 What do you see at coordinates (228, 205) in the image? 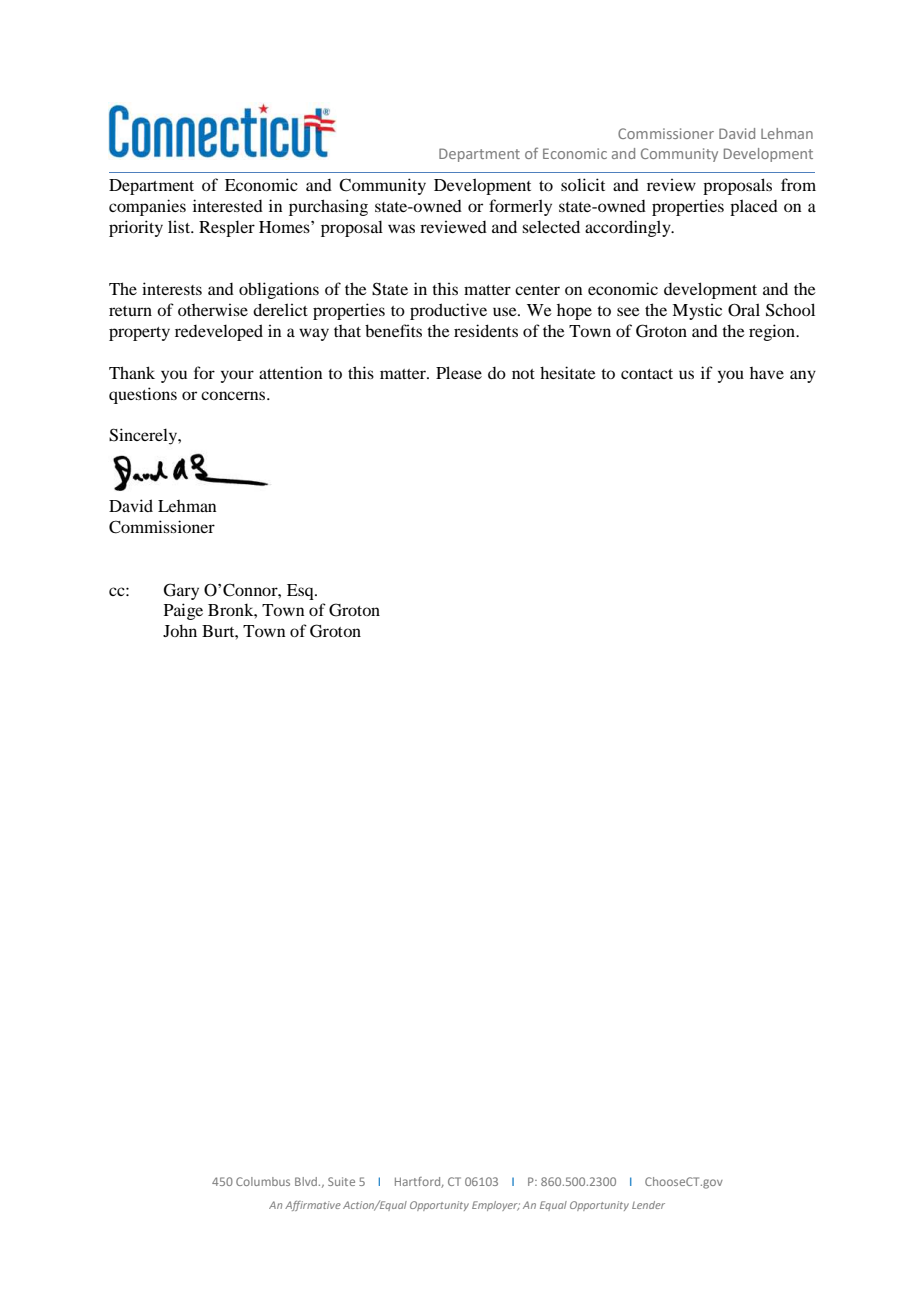
I see `interested` at bounding box center [228, 205].
